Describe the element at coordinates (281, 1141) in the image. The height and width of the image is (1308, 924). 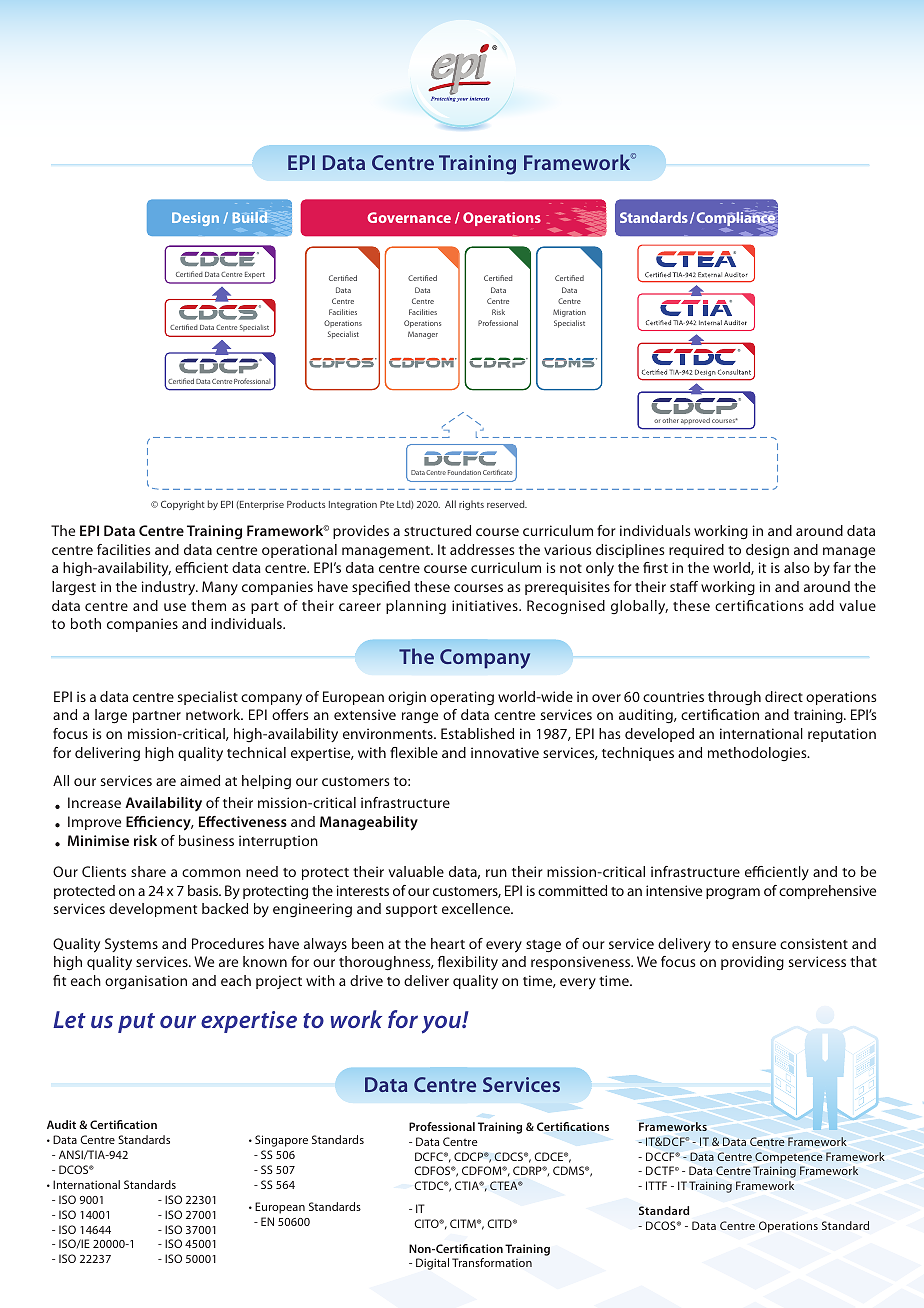
I see `Singapore` at that location.
